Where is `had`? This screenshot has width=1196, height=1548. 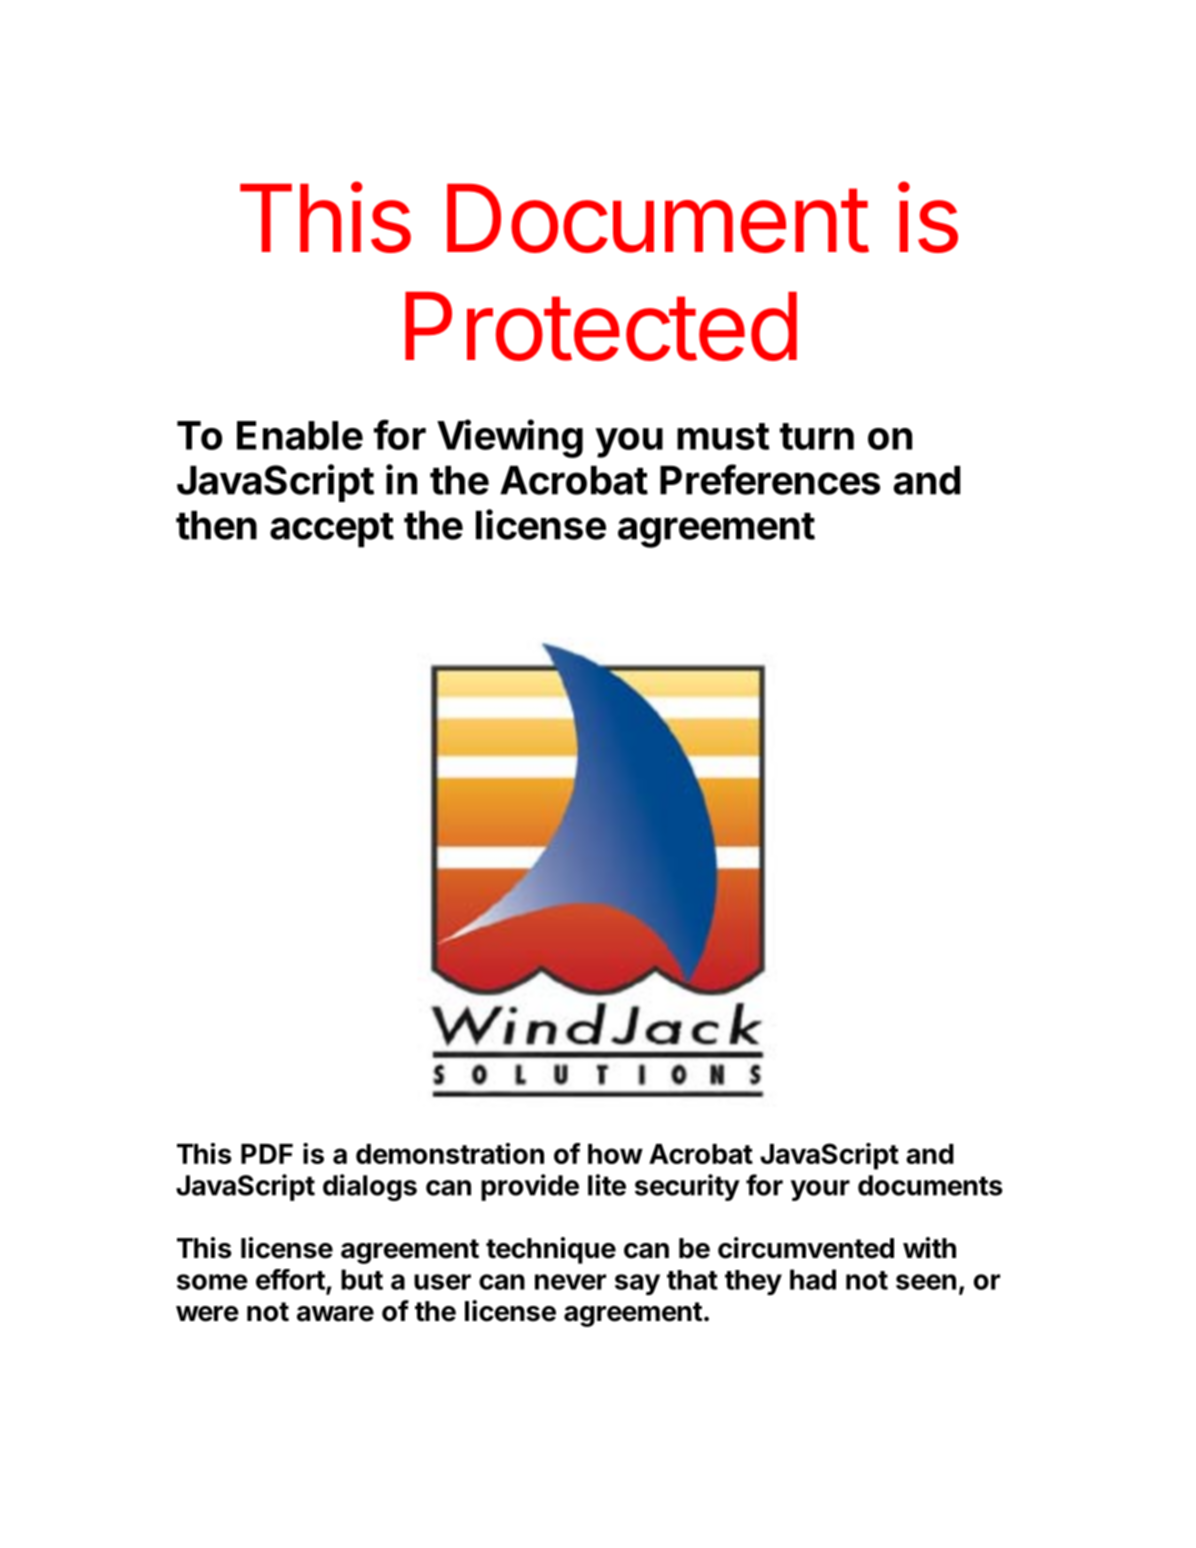
had is located at coordinates (813, 1279).
